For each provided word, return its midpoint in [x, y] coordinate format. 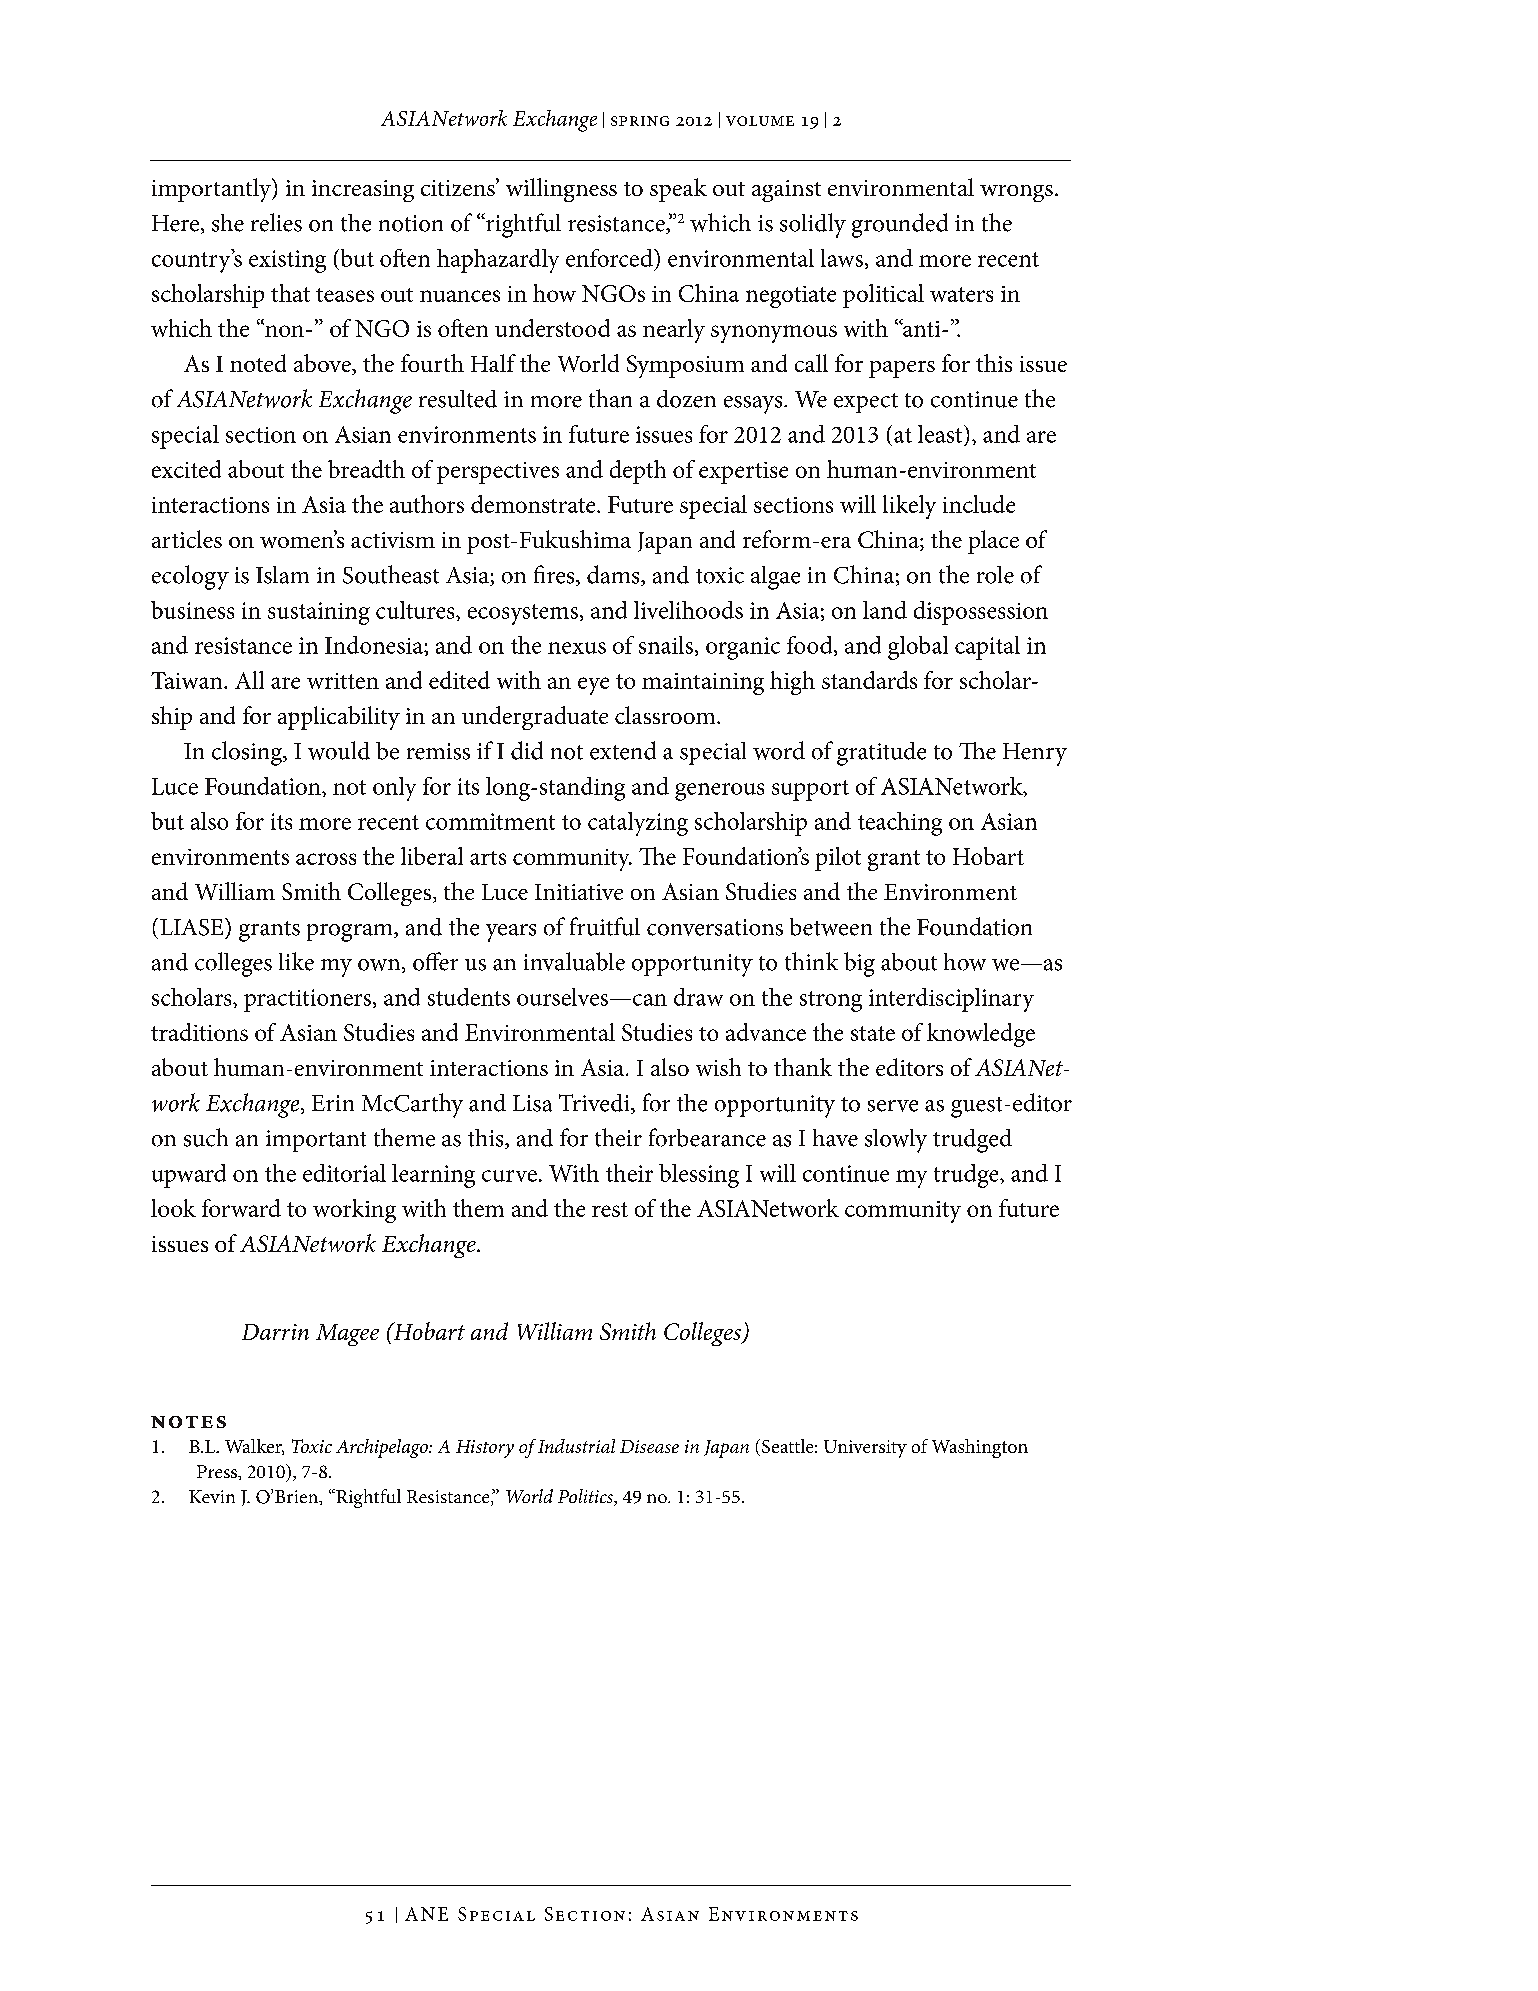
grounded [900, 225]
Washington [980, 1448]
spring [640, 121]
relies [276, 222]
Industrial [576, 1446]
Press [218, 1471]
